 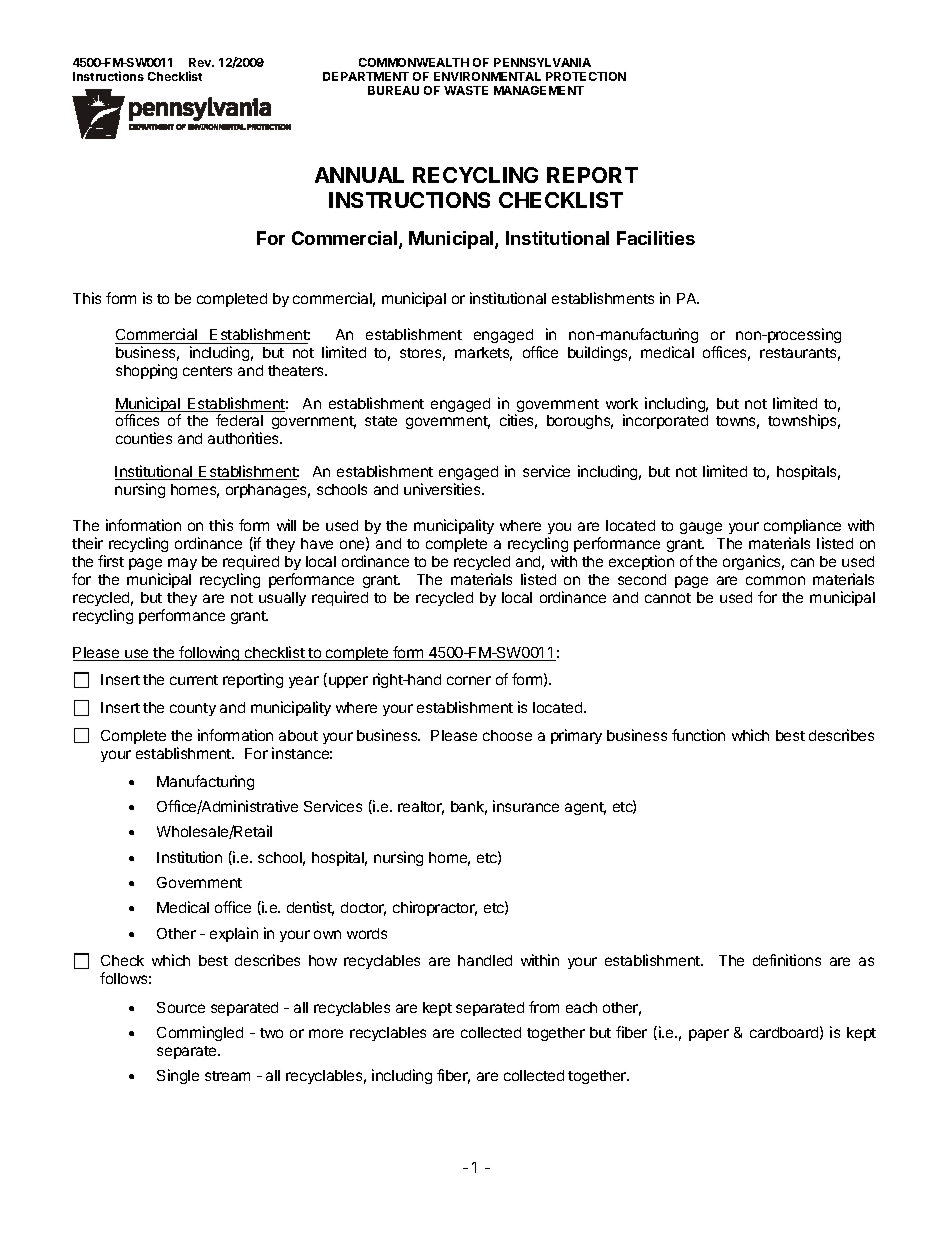 What do you see at coordinates (182, 564) in the screenshot?
I see `may` at bounding box center [182, 564].
